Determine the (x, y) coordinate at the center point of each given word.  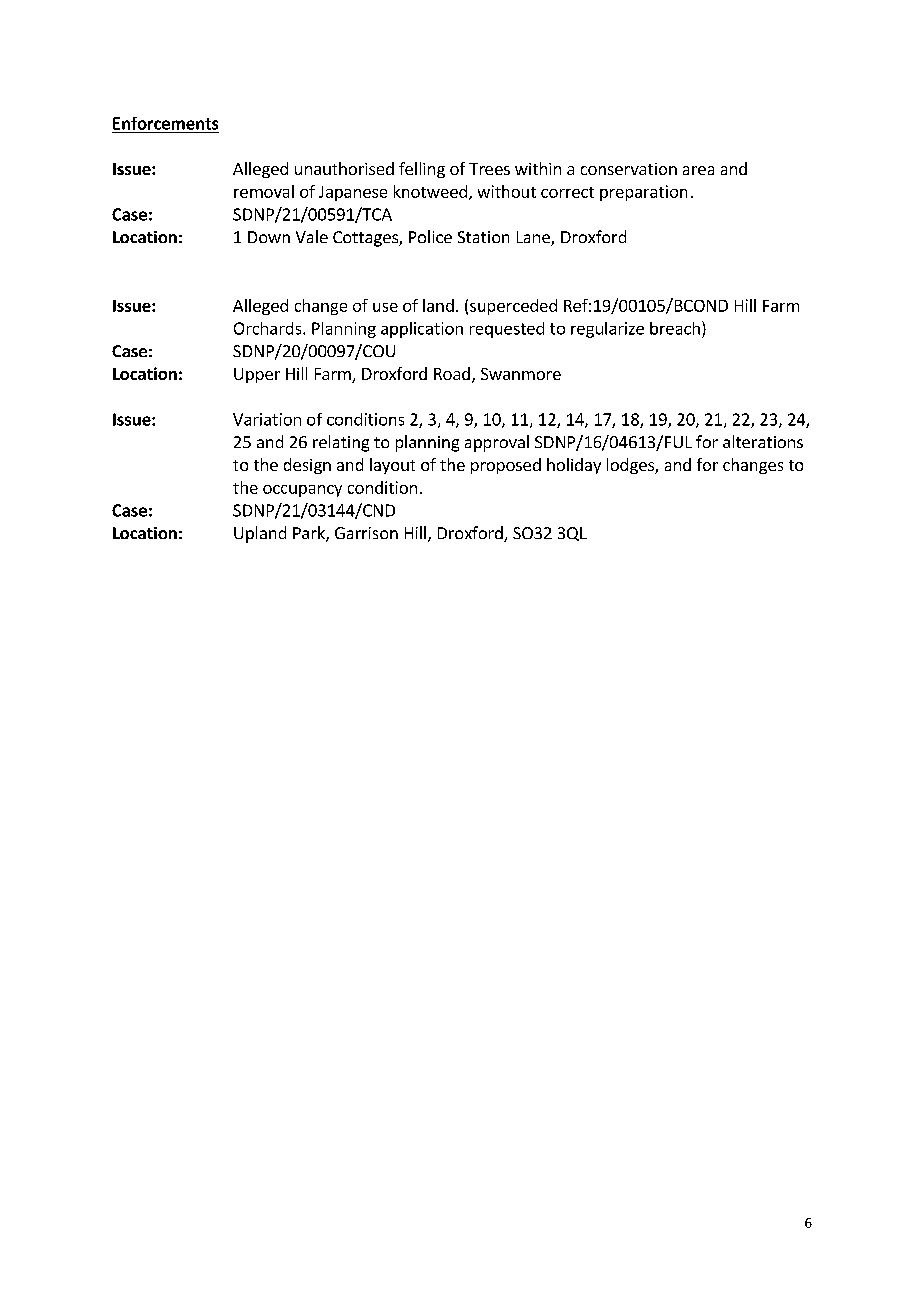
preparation (643, 193)
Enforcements (165, 123)
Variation (267, 419)
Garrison (366, 533)
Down (269, 237)
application (422, 330)
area (698, 170)
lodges (631, 466)
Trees (489, 169)
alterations (763, 441)
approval (497, 443)
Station (483, 237)
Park (310, 534)
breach (675, 328)
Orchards (269, 328)
